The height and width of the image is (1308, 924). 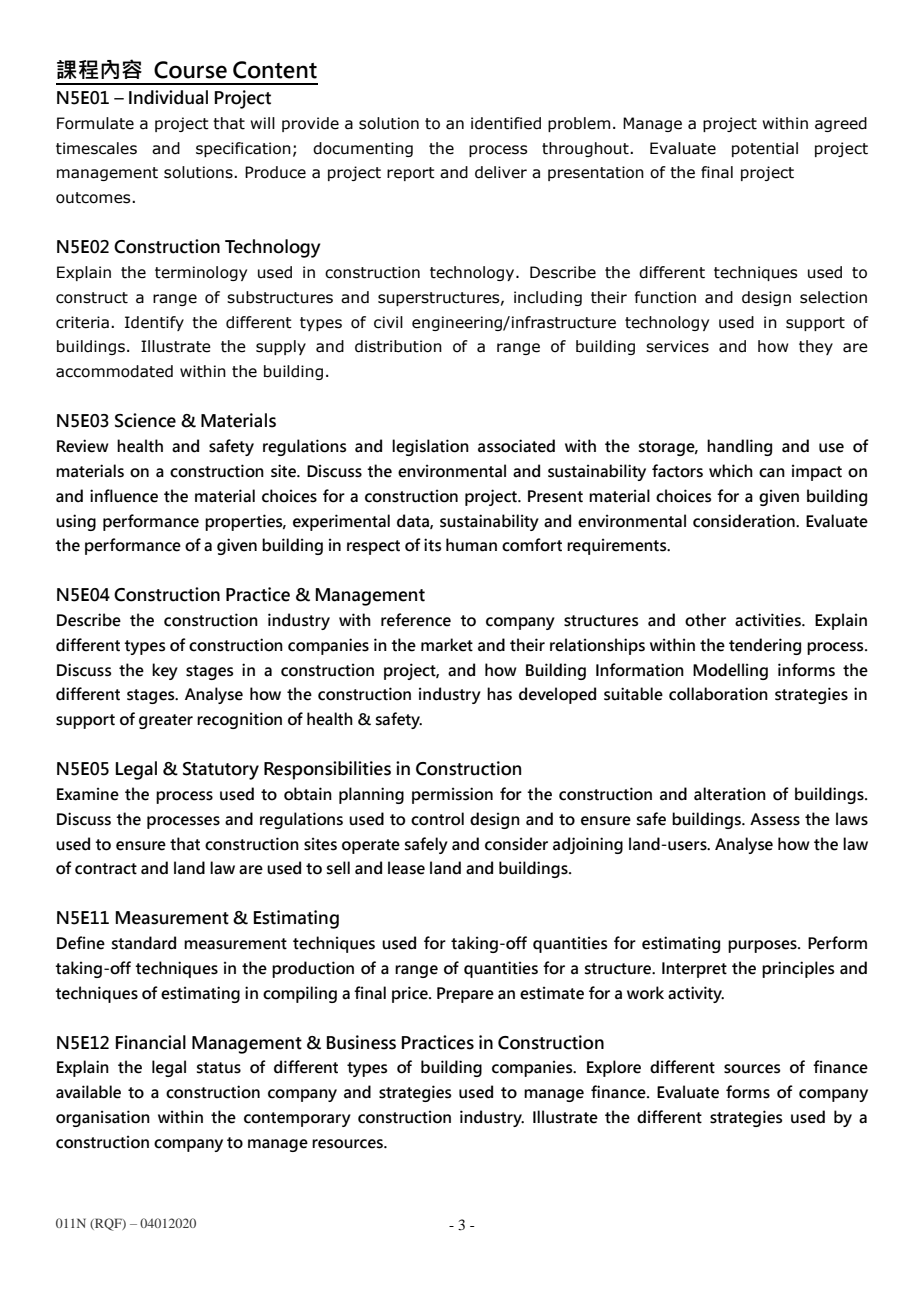 I want to click on they, so click(x=816, y=347).
